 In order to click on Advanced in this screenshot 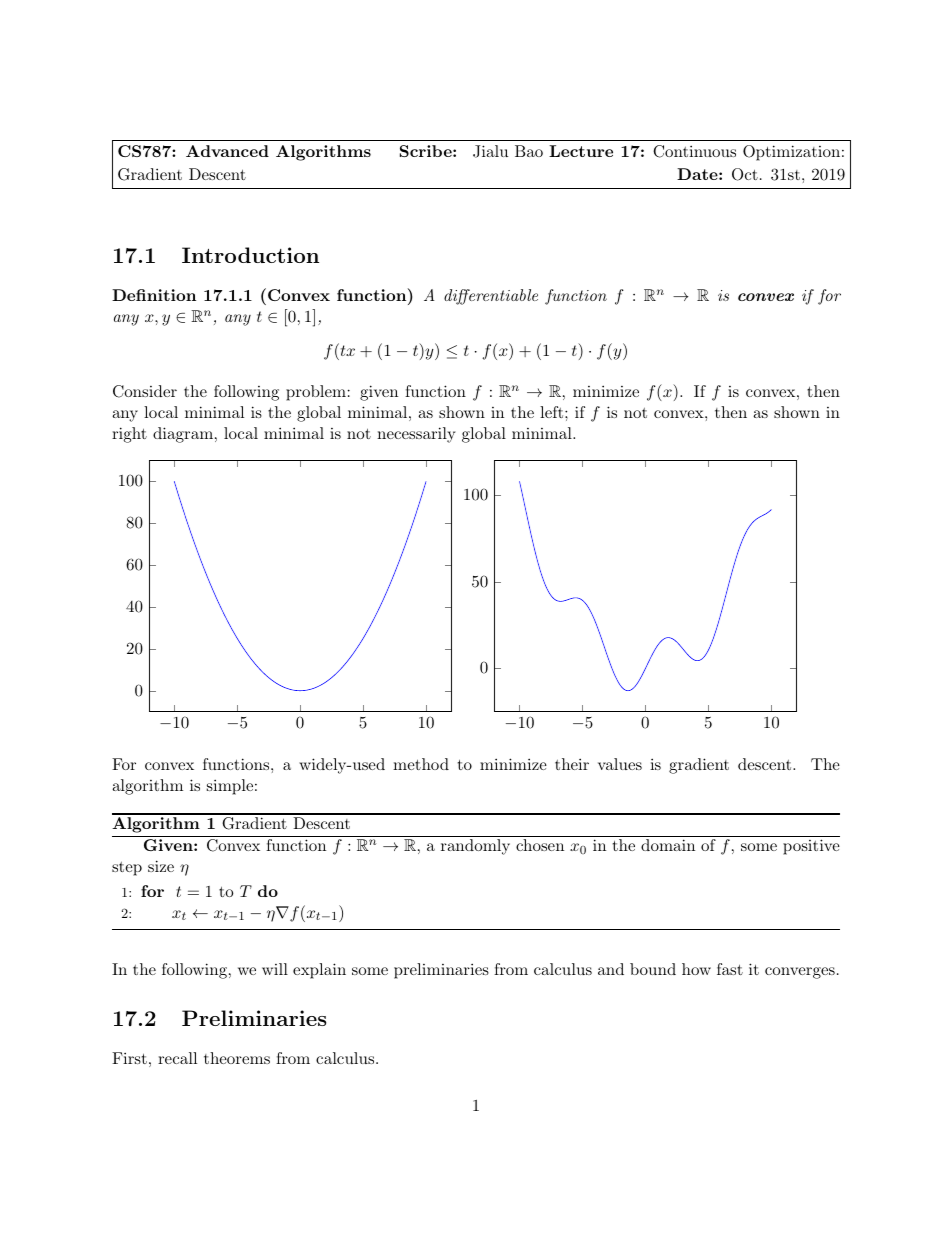, I will do `click(227, 151)`.
